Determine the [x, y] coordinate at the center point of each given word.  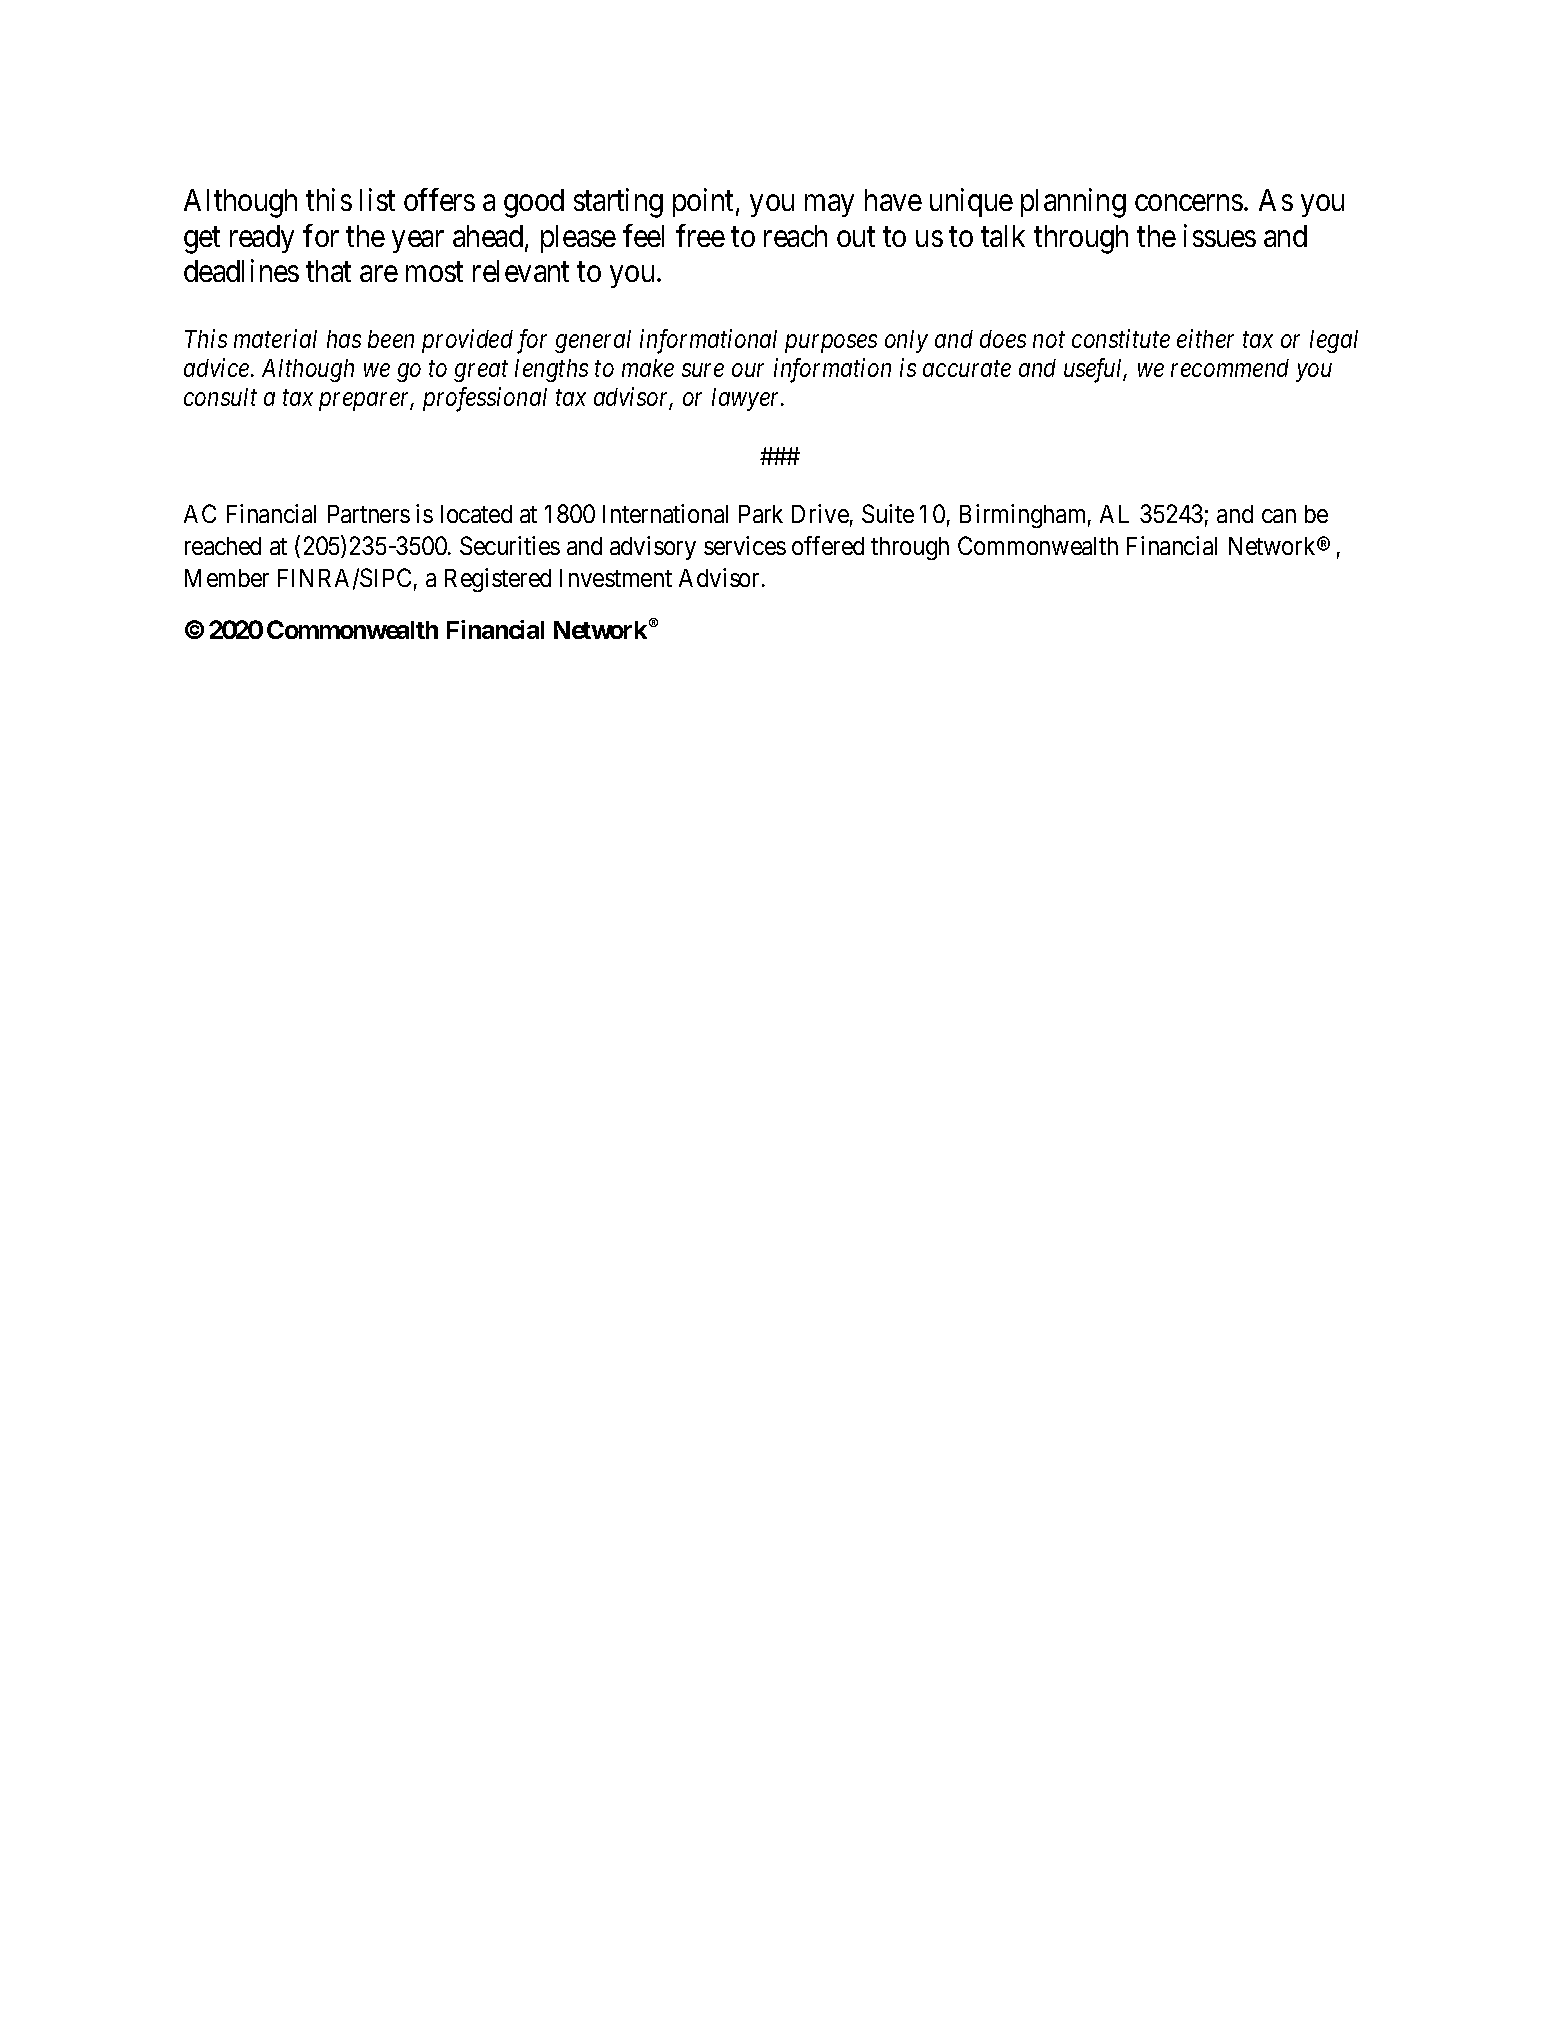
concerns [1189, 203]
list [377, 200]
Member [227, 578]
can [1279, 516]
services [745, 545]
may [829, 206]
